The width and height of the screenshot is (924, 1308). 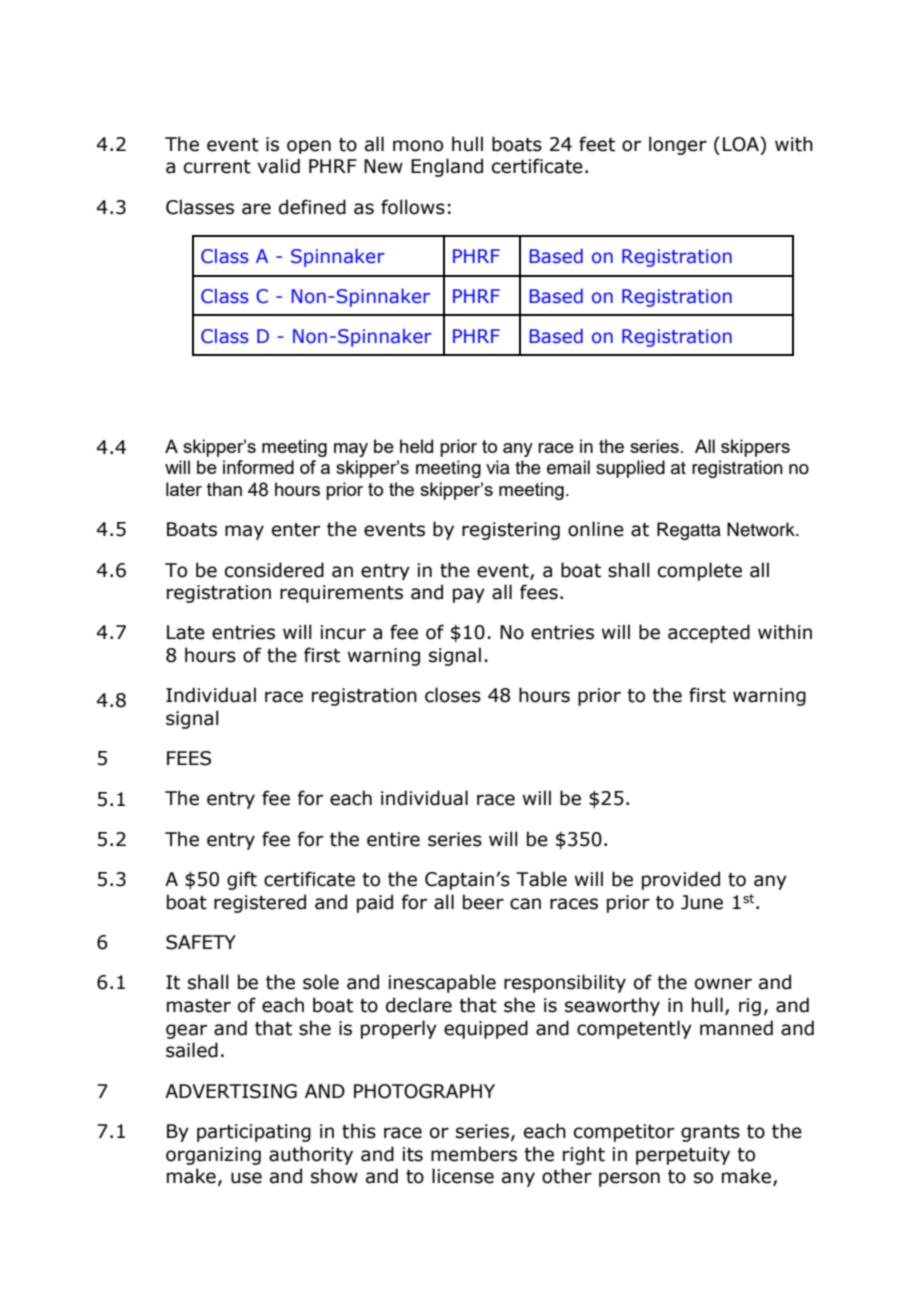 What do you see at coordinates (683, 1156) in the screenshot?
I see `perpetuity` at bounding box center [683, 1156].
